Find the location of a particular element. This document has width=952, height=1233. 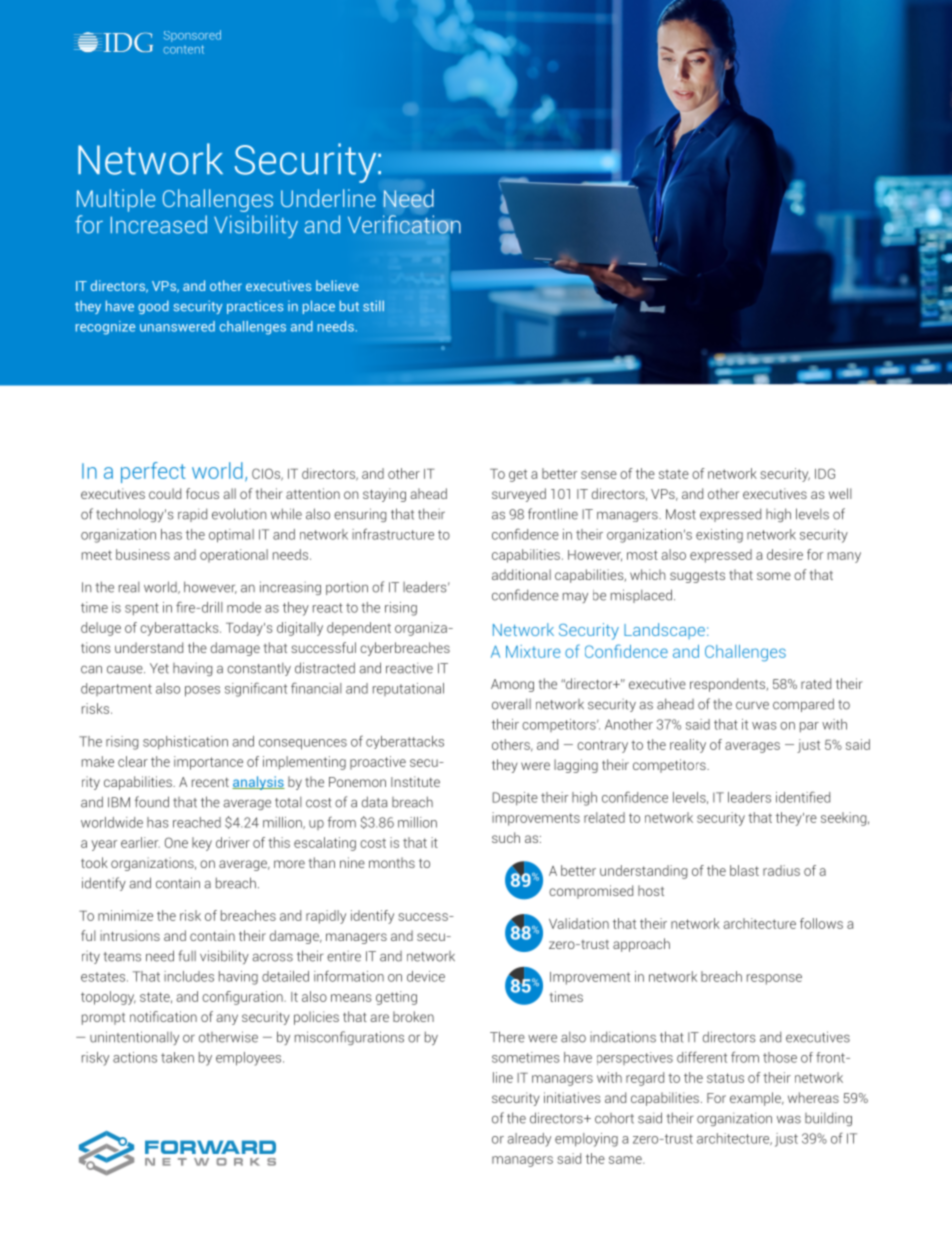

still is located at coordinates (373, 305).
